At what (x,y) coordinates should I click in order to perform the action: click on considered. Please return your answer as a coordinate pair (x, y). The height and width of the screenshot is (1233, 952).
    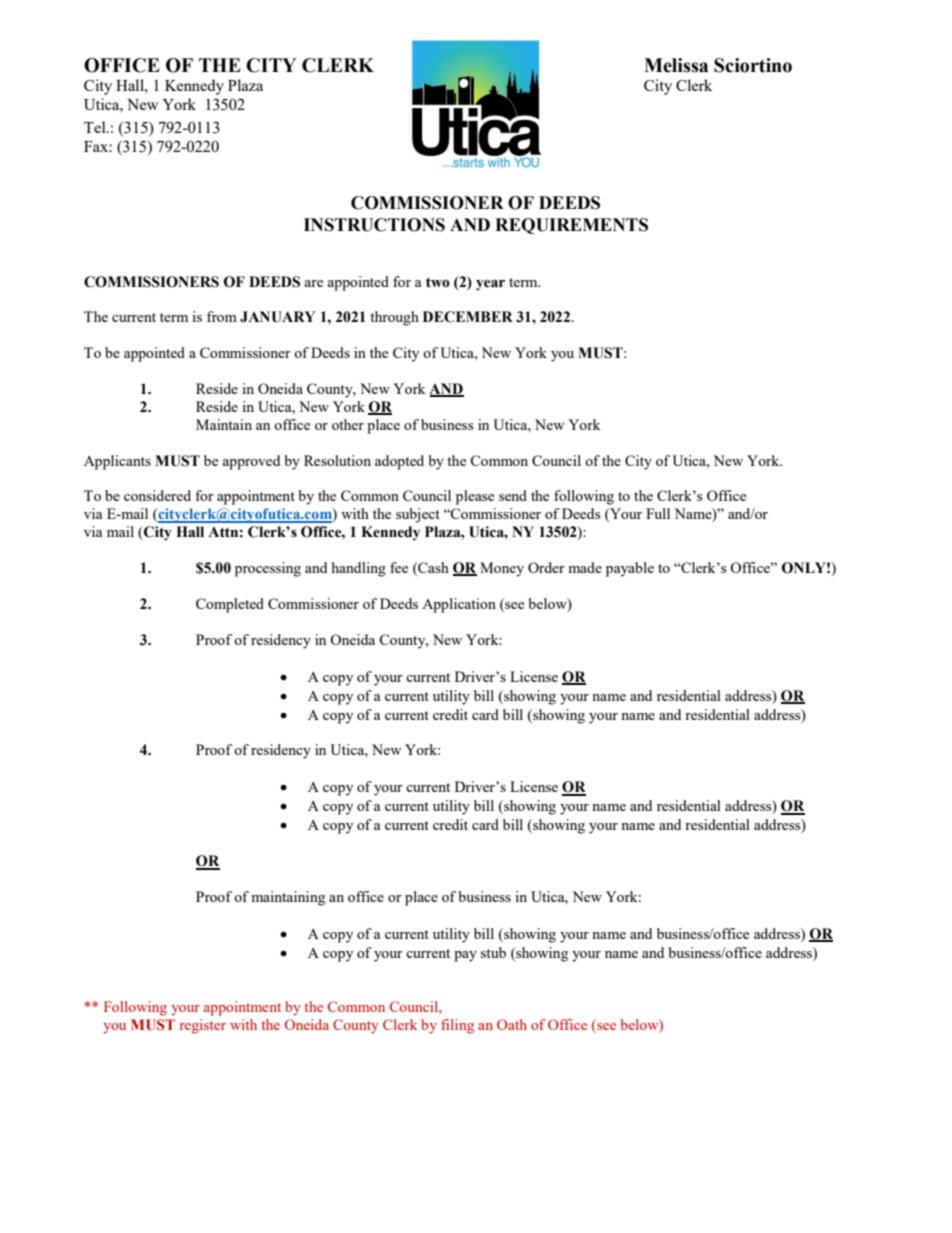
    Looking at the image, I should click on (157, 495).
